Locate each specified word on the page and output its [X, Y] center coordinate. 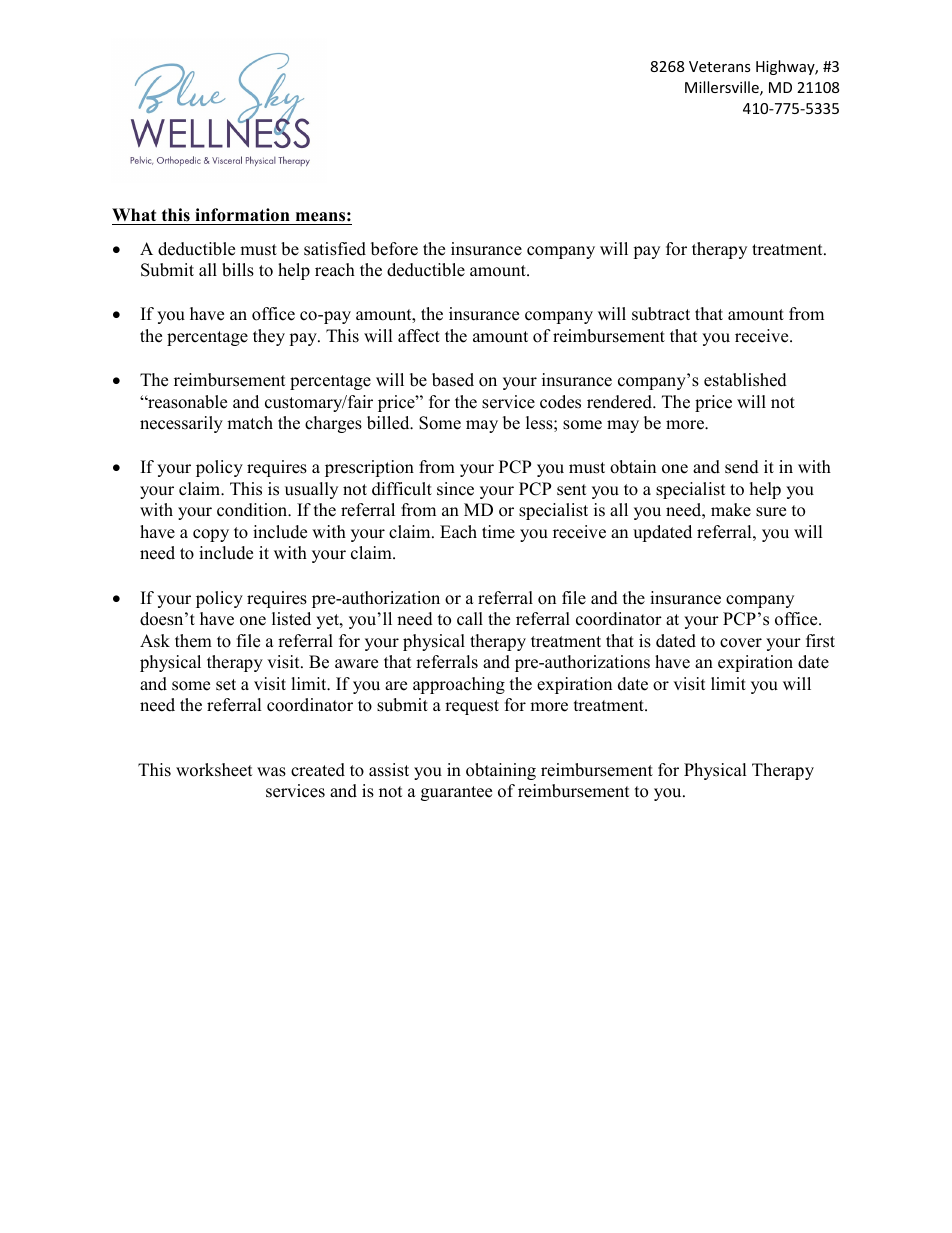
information [242, 215]
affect [419, 336]
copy [211, 535]
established [745, 380]
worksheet [214, 770]
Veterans [720, 66]
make [731, 510]
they [269, 337]
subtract [661, 314]
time [498, 532]
